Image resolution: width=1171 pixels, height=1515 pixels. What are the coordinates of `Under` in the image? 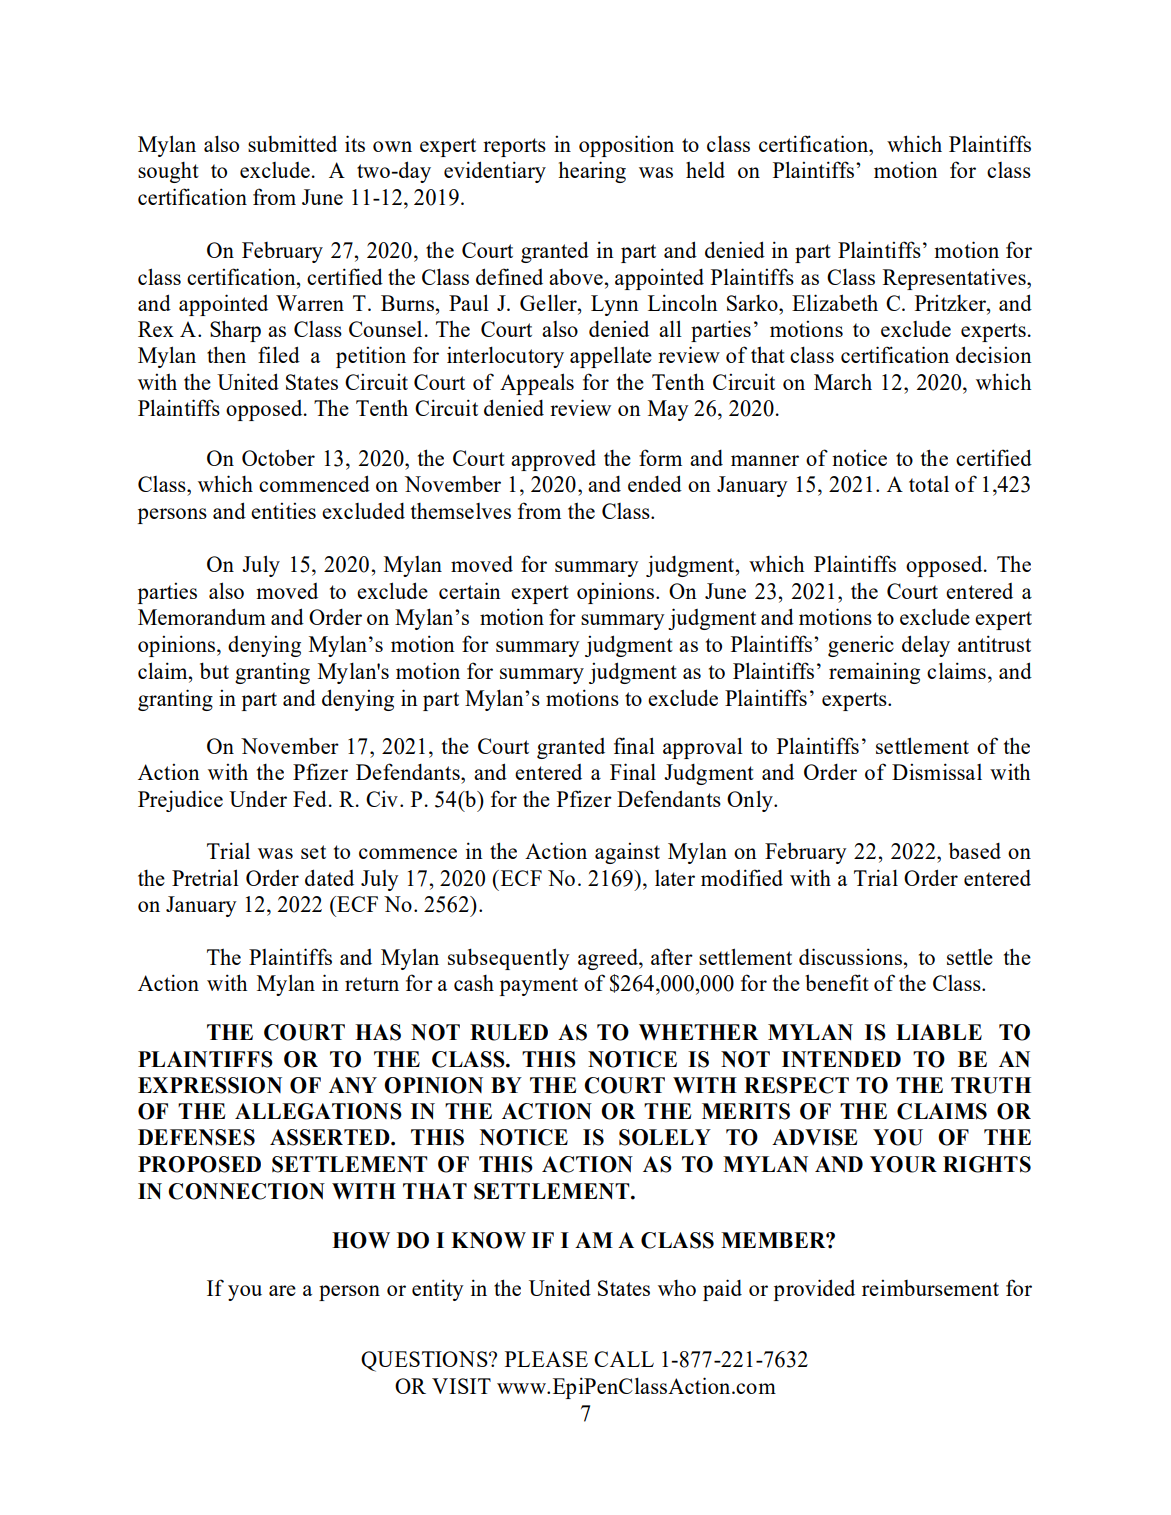 It's located at (258, 799).
